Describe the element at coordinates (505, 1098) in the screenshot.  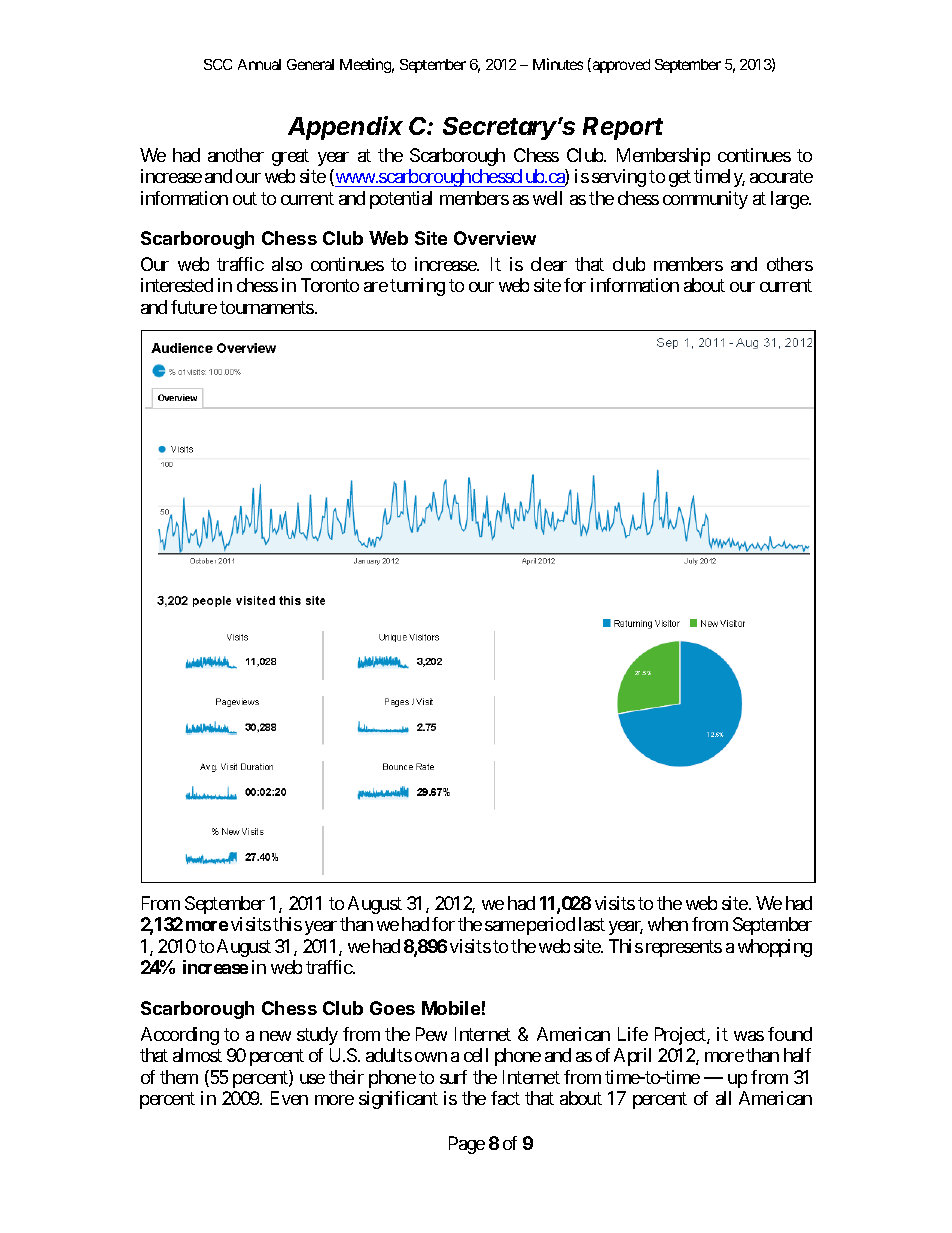
I see `fact` at that location.
